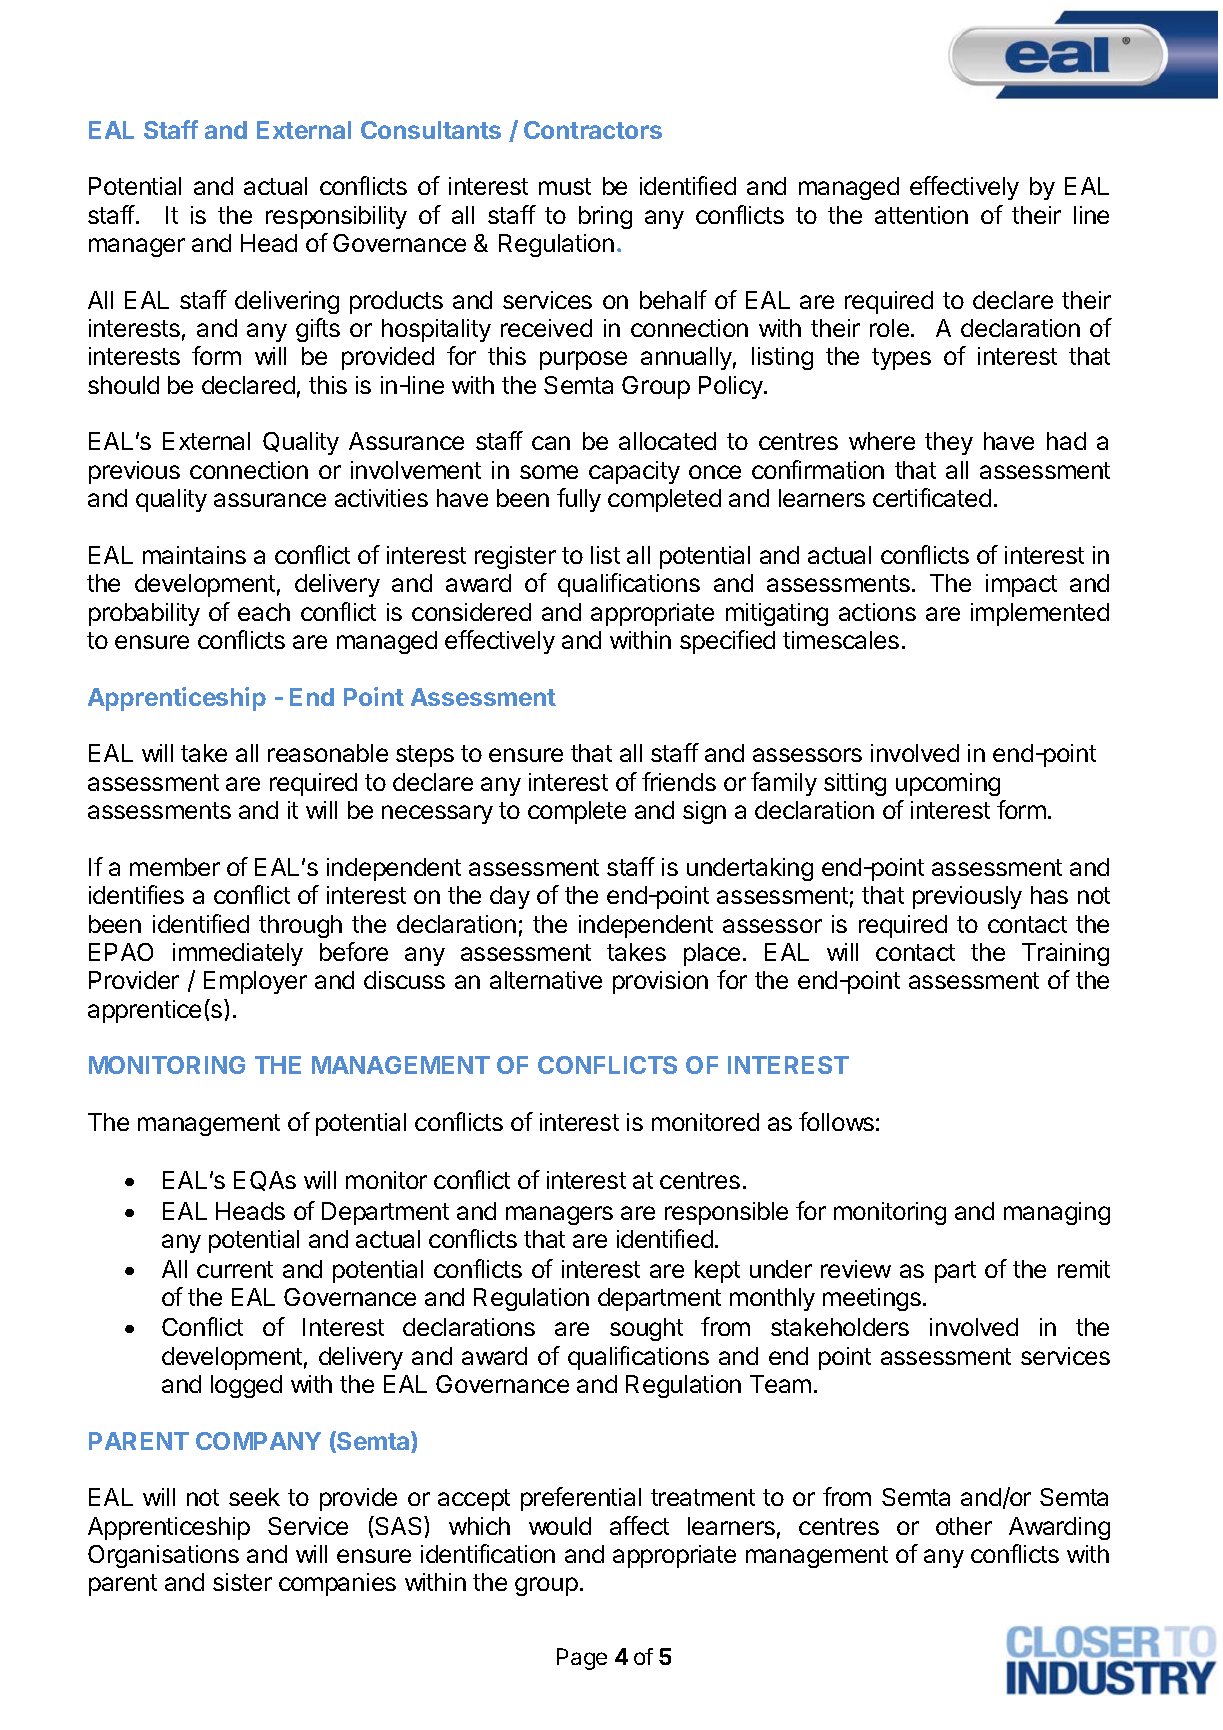 Image resolution: width=1223 pixels, height=1730 pixels. Describe the element at coordinates (1049, 895) in the document. I see `has` at that location.
